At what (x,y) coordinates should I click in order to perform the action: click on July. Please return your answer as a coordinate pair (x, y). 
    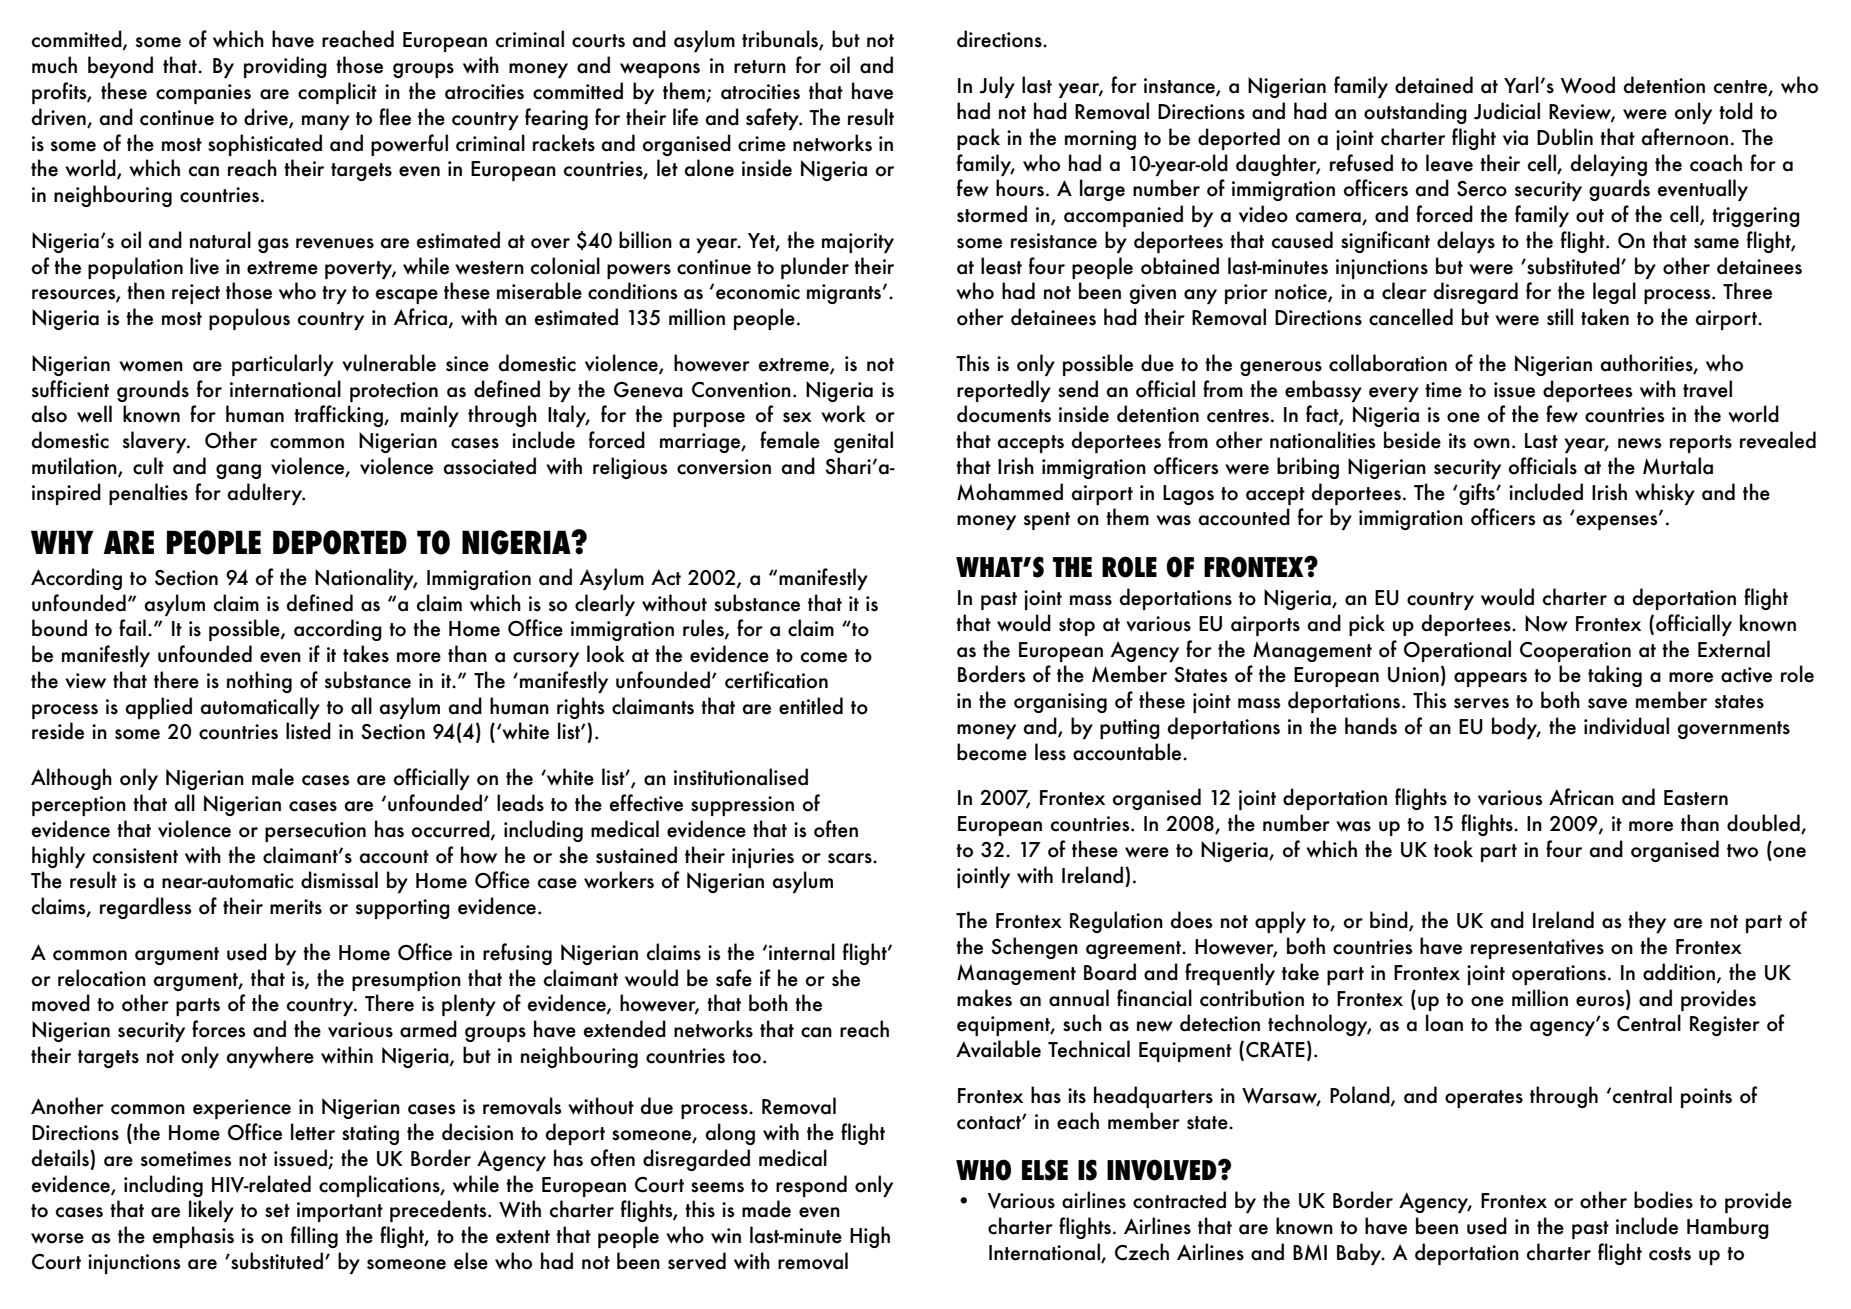
    Looking at the image, I should click on (997, 87).
